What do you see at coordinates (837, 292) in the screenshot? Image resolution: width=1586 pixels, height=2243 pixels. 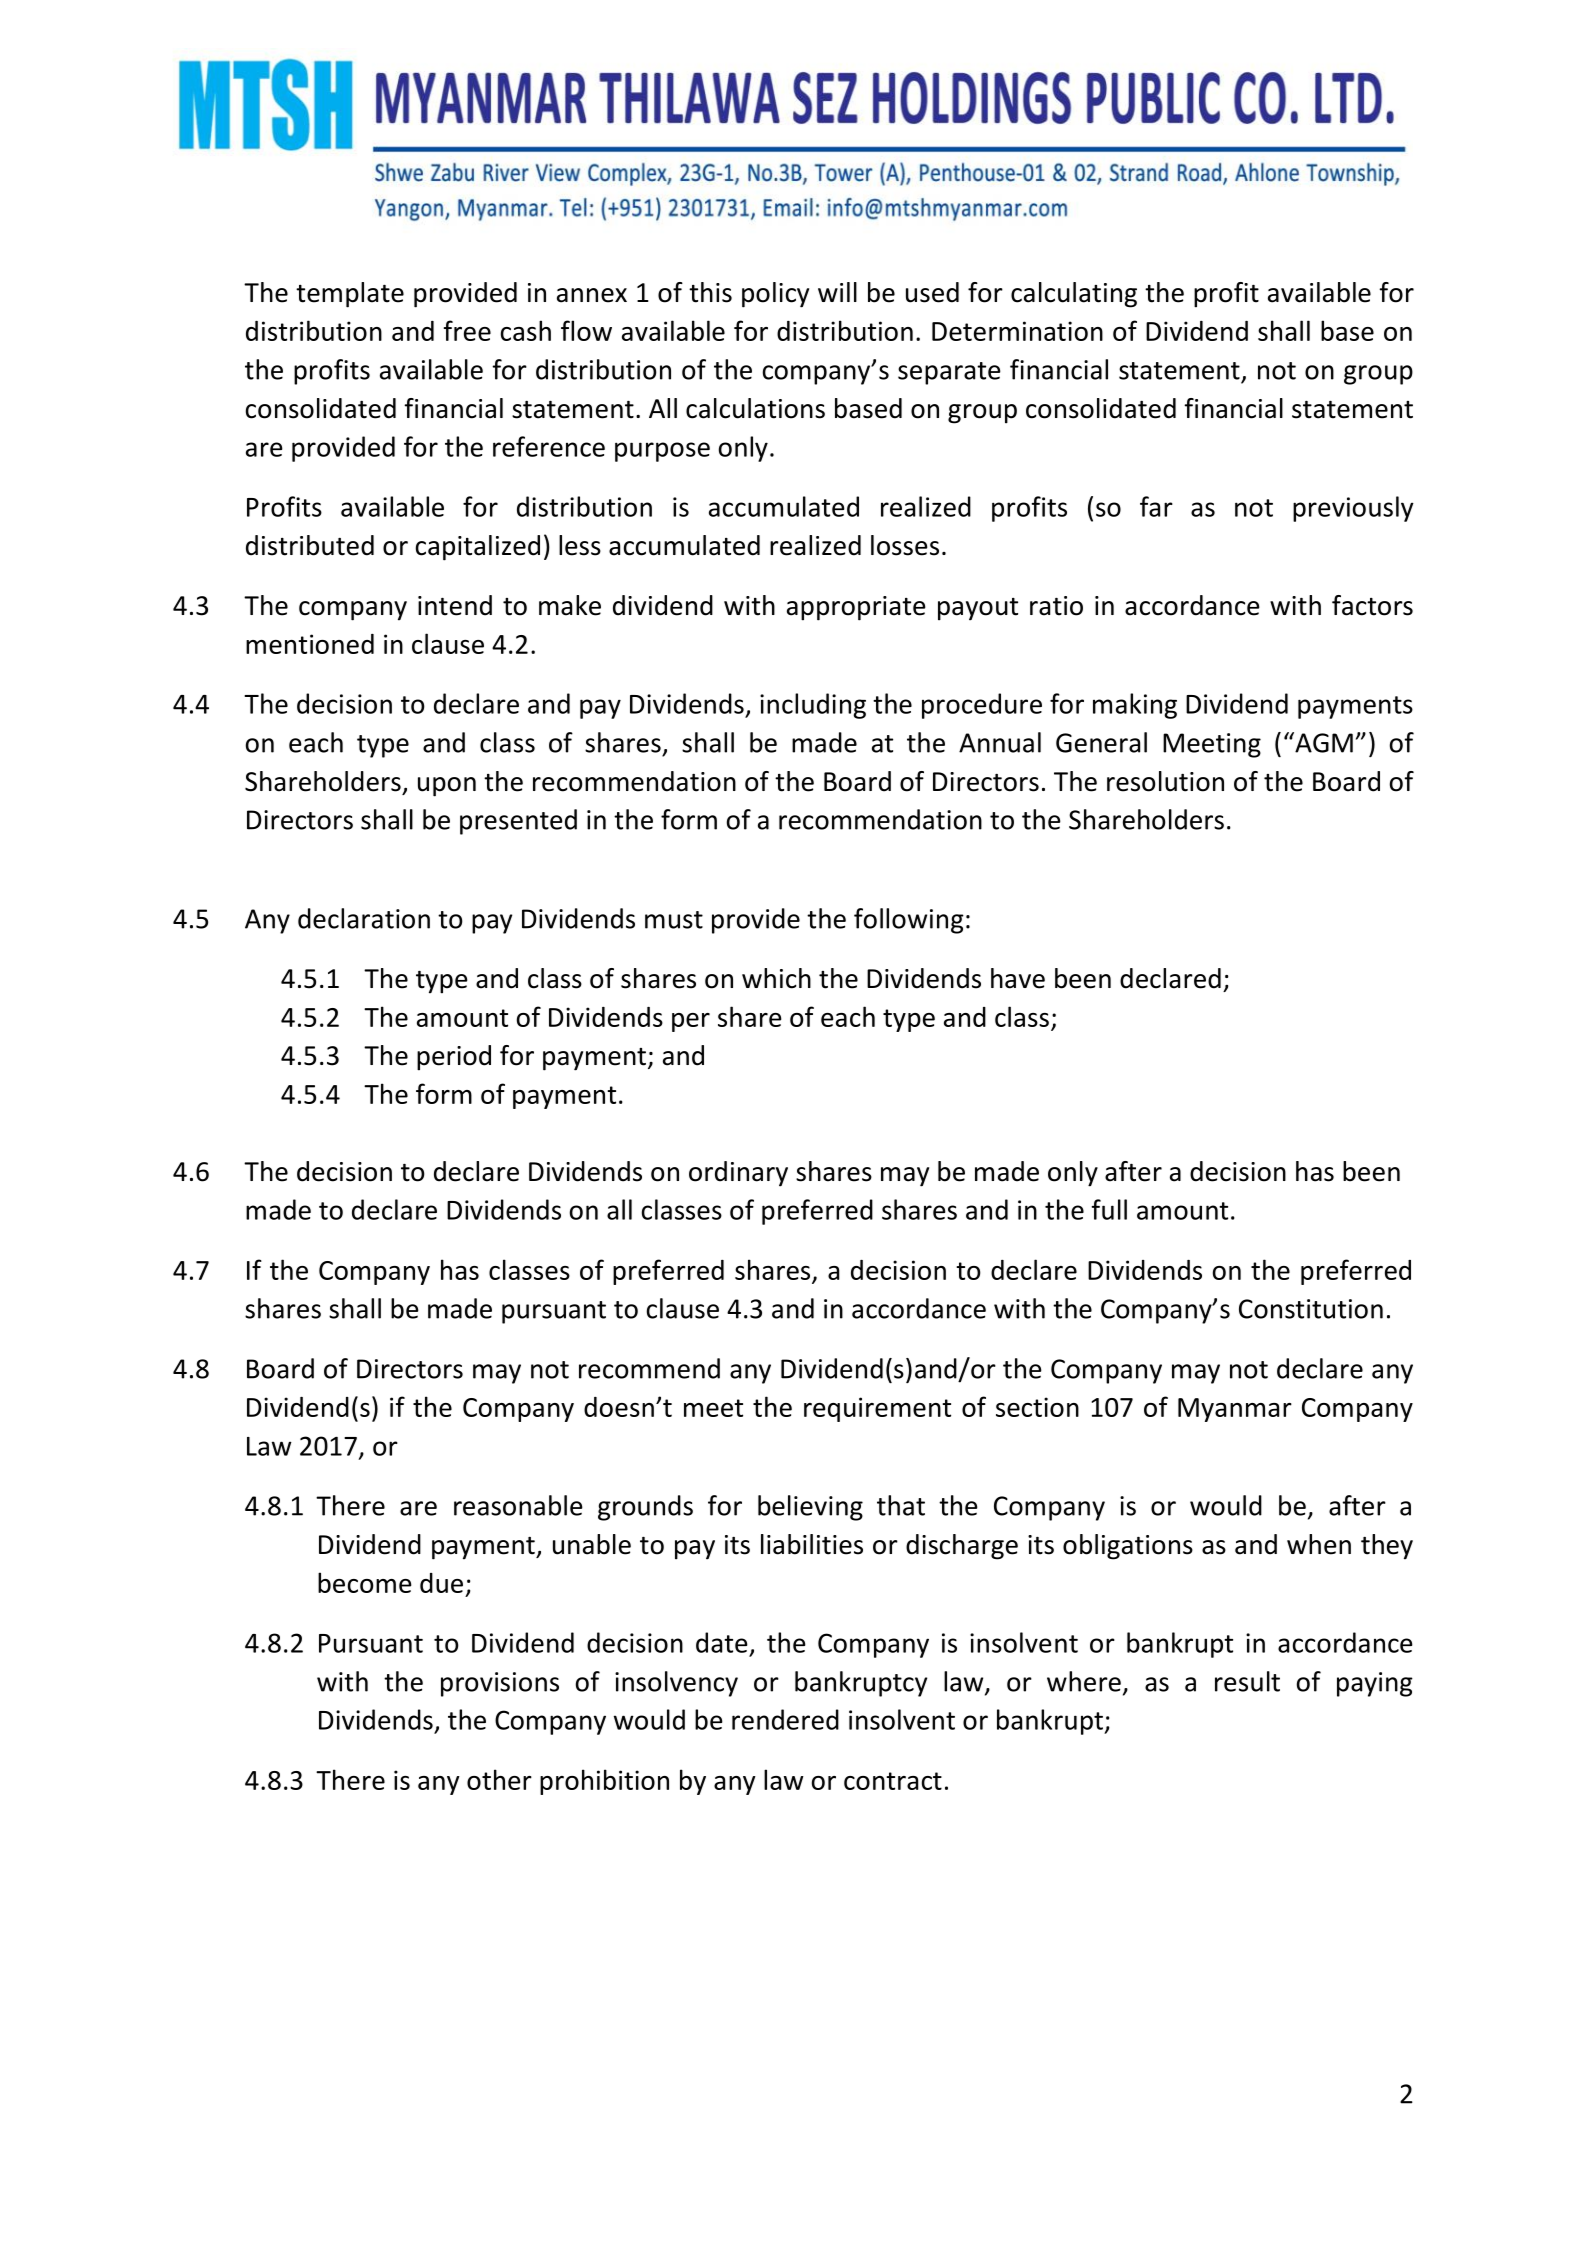 I see `will` at bounding box center [837, 292].
